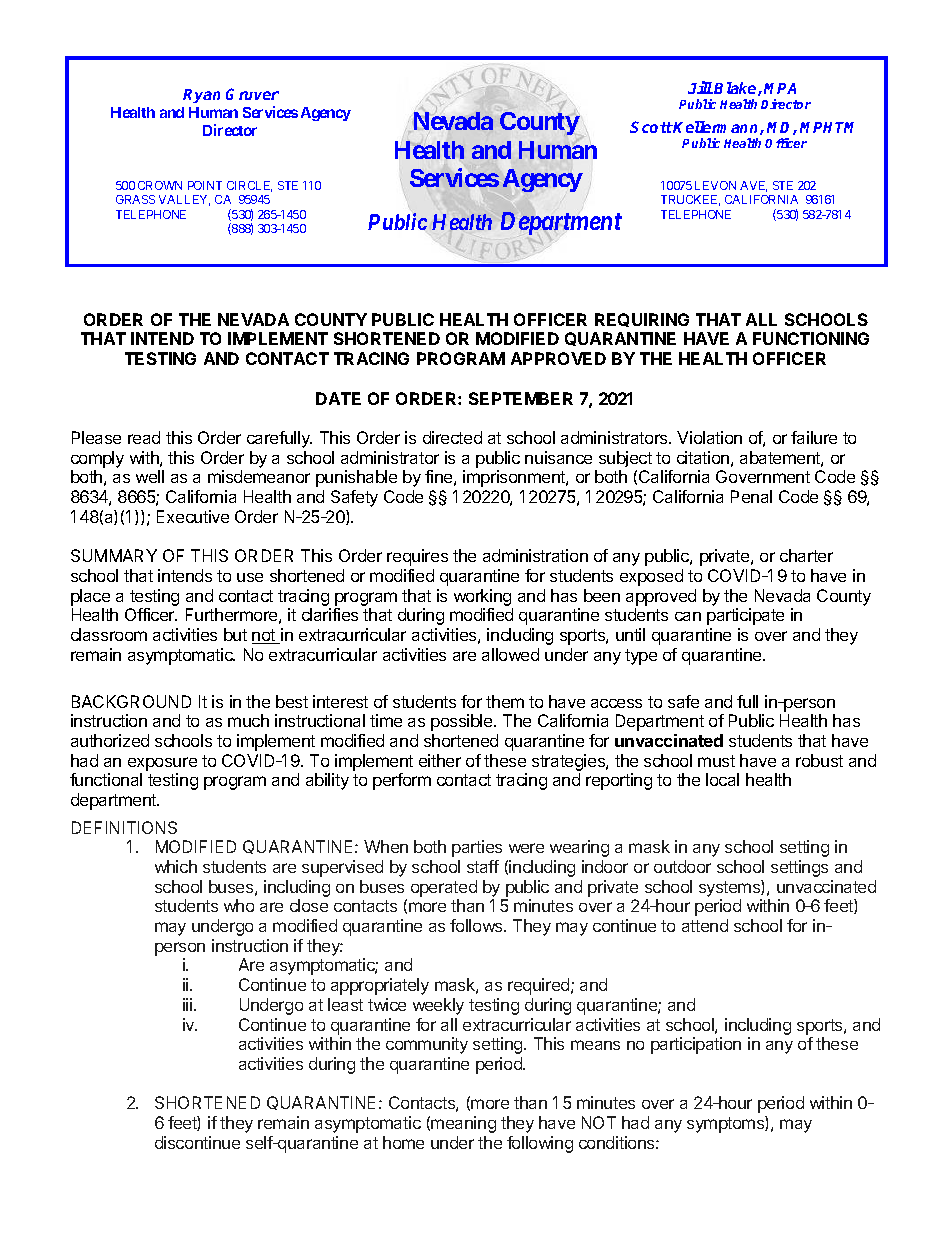 This screenshot has height=1233, width=952. Describe the element at coordinates (463, 1124) in the screenshot. I see `meaning` at that location.
